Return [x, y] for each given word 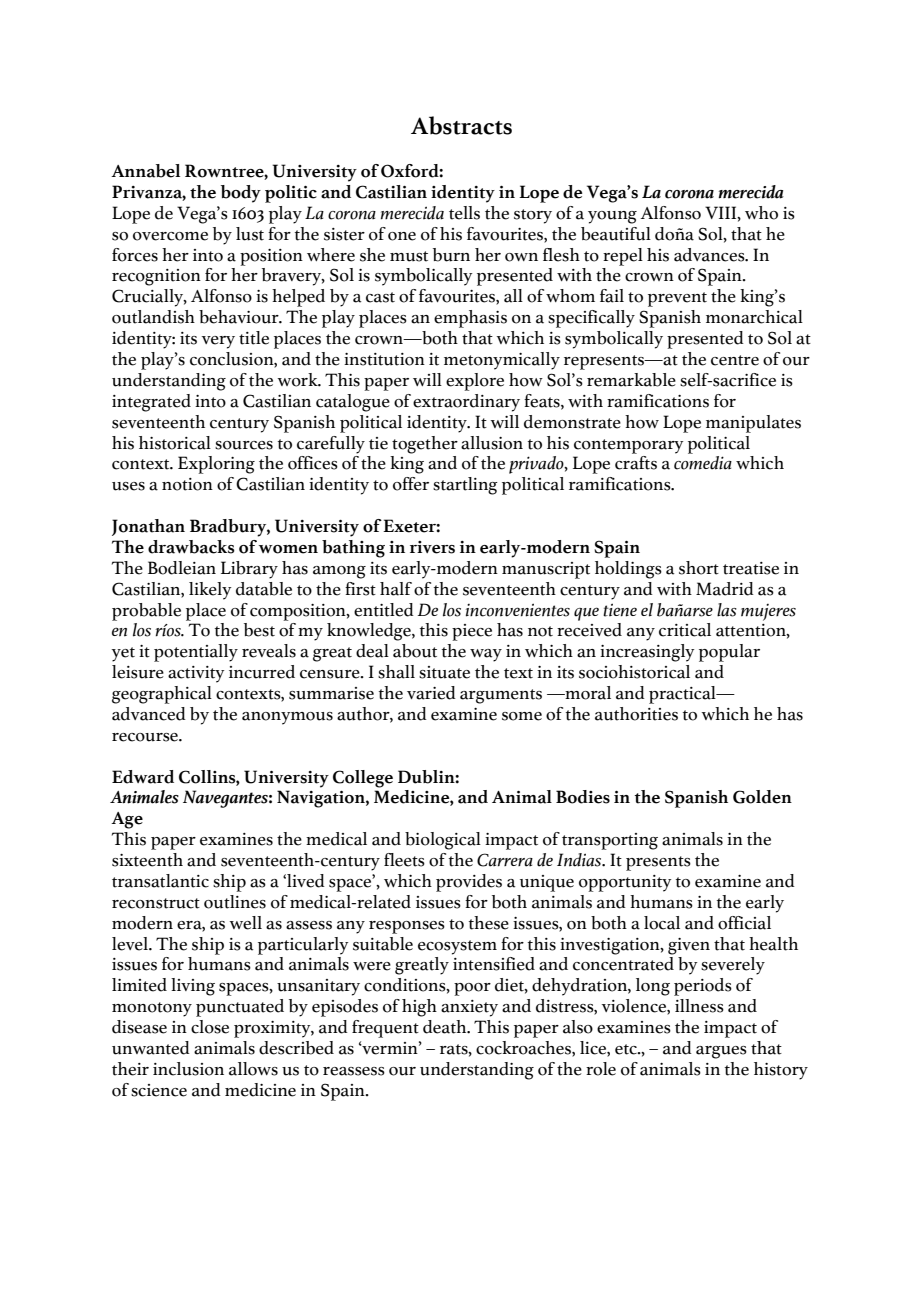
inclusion [188, 1069]
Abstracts [461, 125]
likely [210, 591]
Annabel [145, 171]
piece [472, 632]
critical [685, 630]
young [612, 217]
